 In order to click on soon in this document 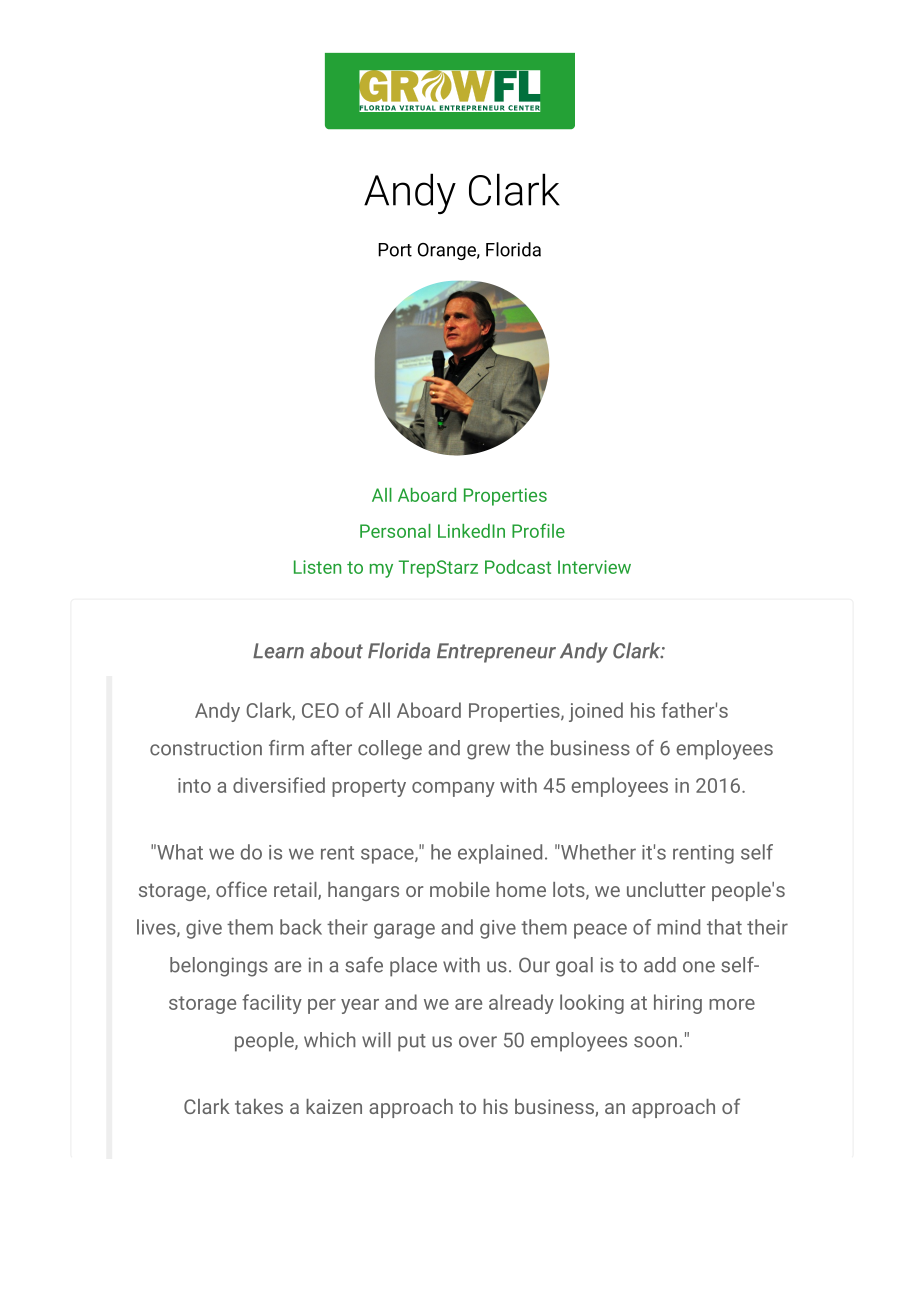, I will do `click(655, 1042)`.
